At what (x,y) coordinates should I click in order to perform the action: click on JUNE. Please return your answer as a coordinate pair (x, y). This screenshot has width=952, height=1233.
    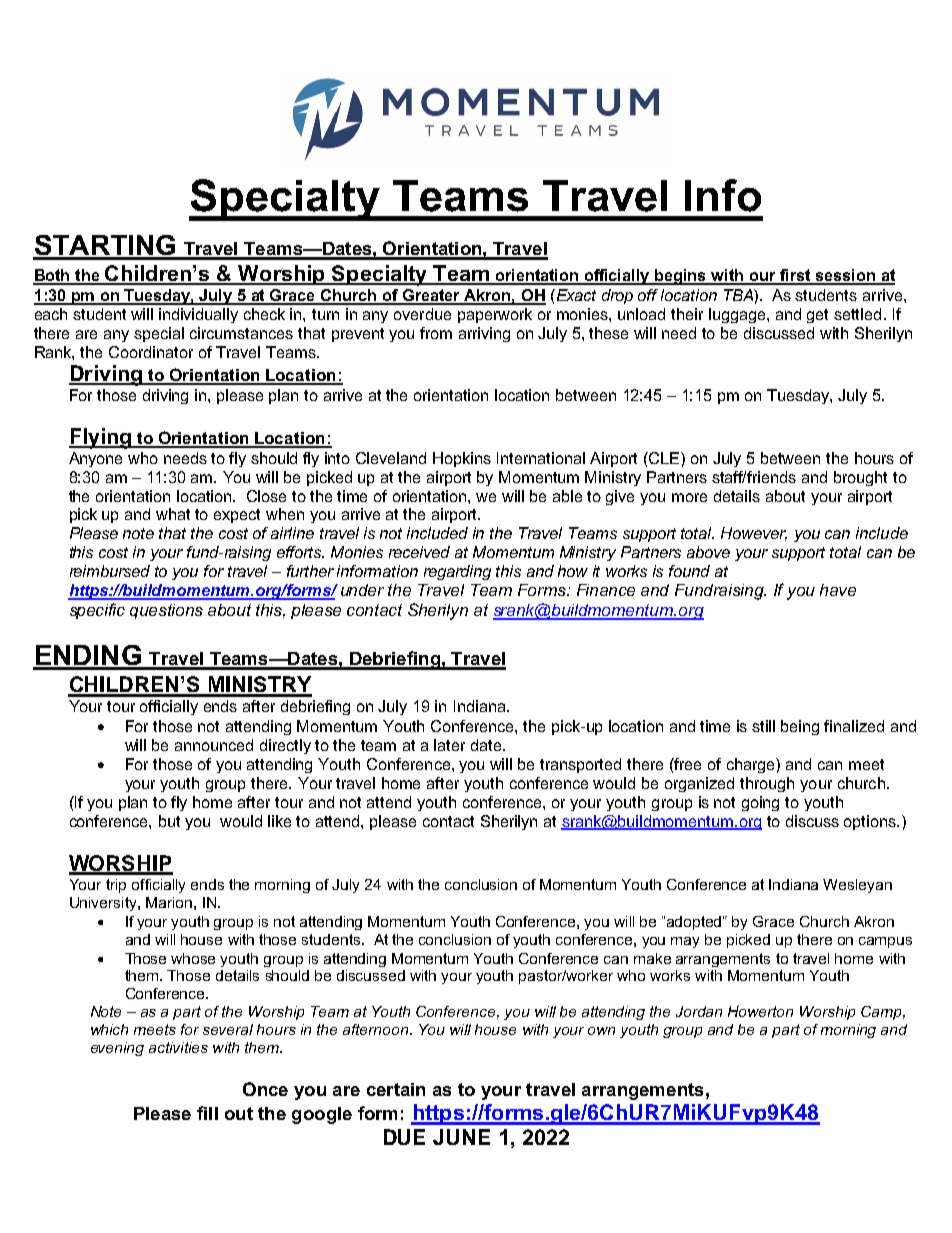
    Looking at the image, I should click on (461, 1137).
